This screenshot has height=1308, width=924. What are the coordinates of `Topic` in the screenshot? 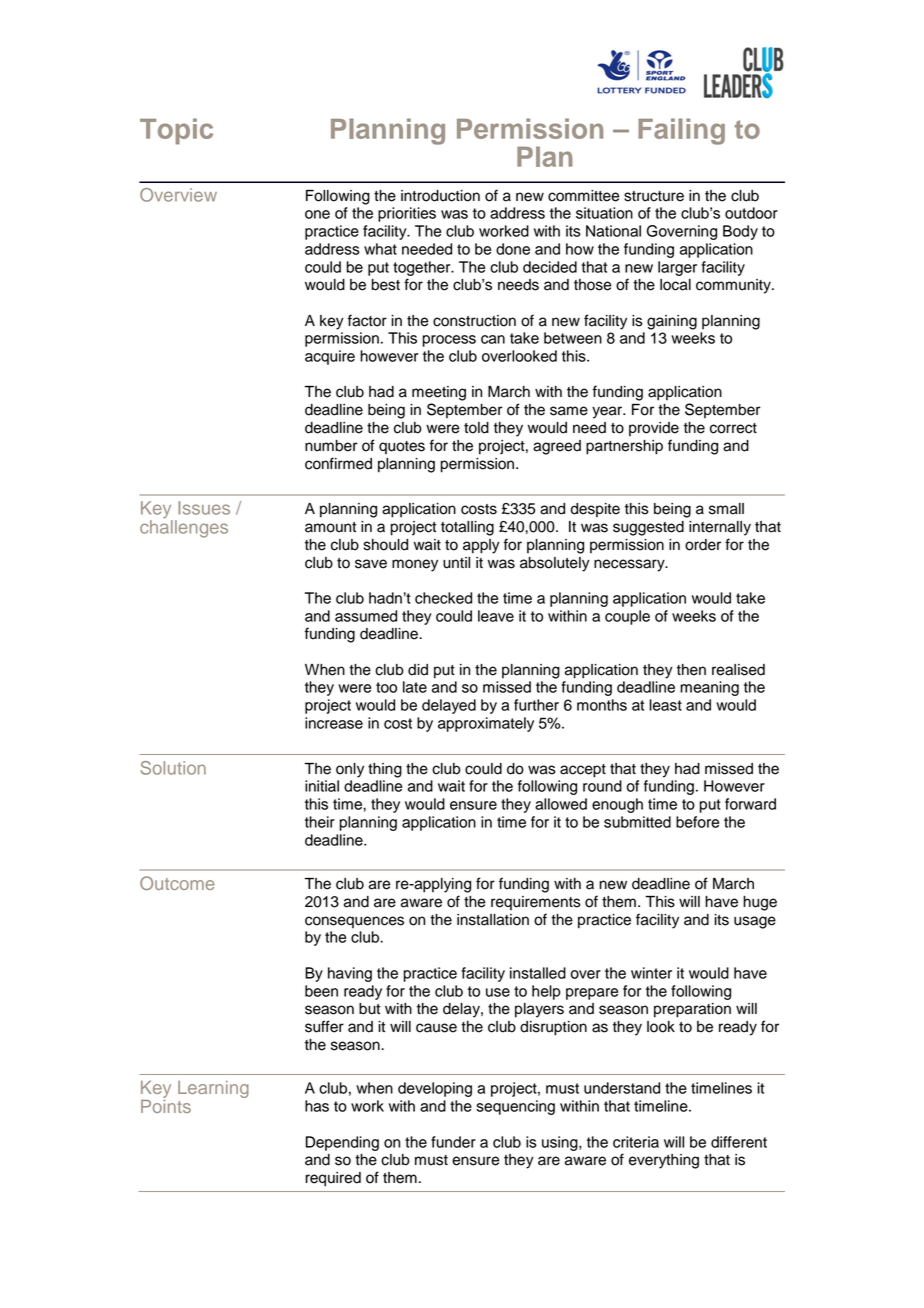 It's located at (176, 131).
